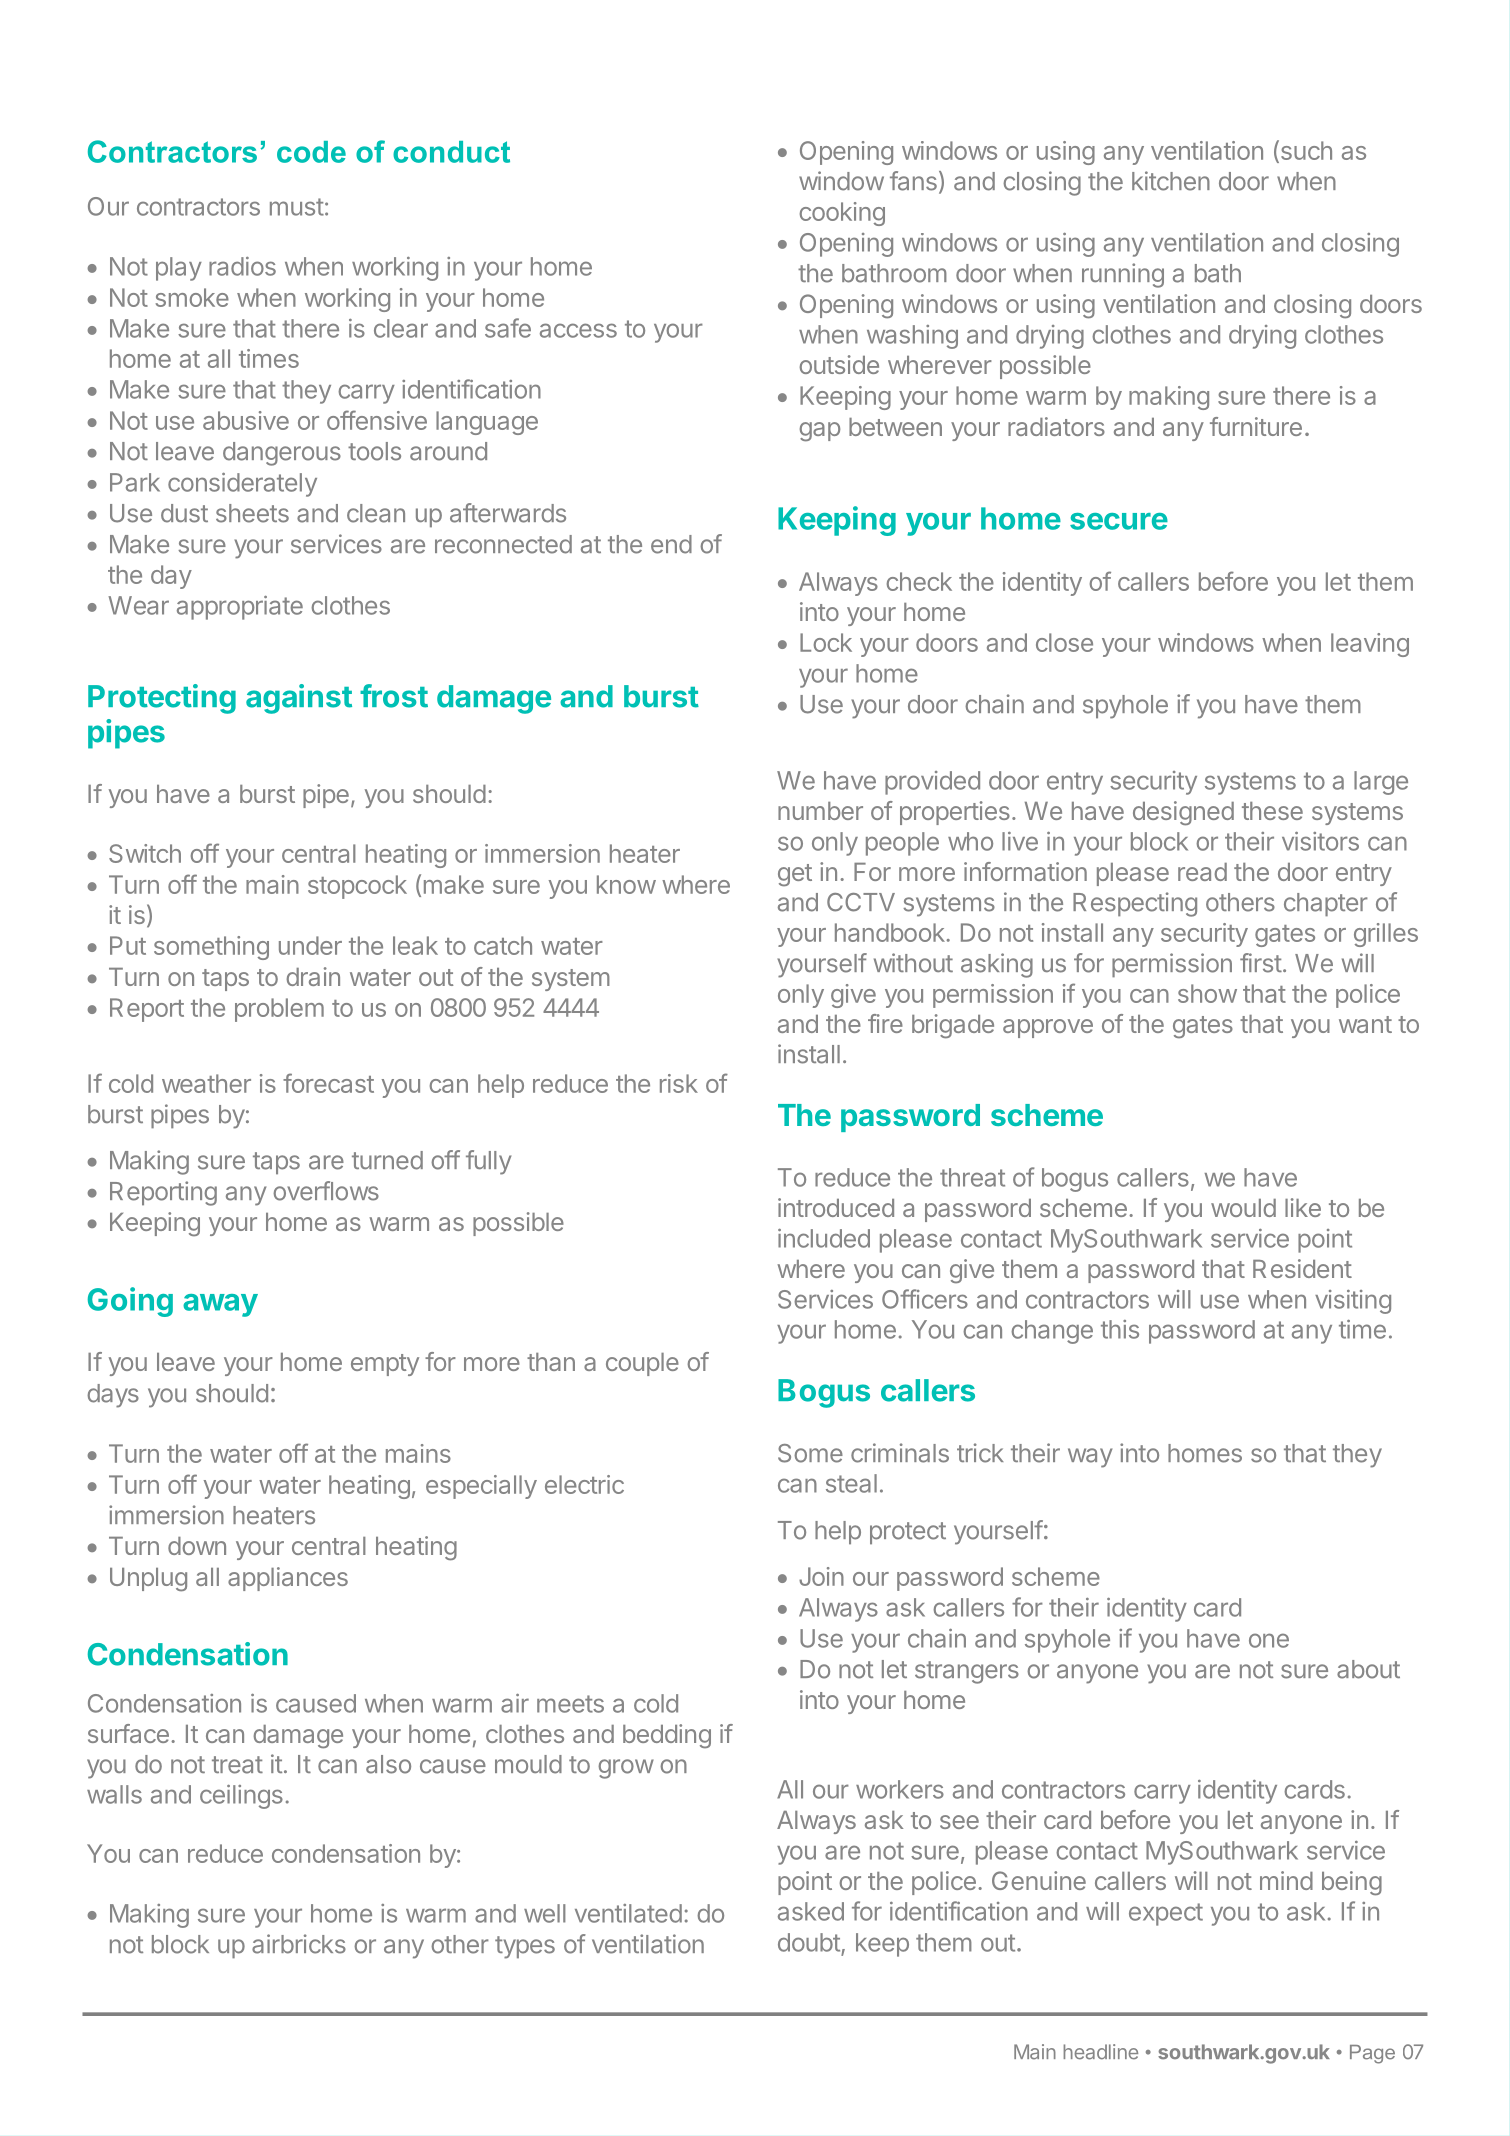  What do you see at coordinates (1243, 1208) in the screenshot?
I see `would` at bounding box center [1243, 1208].
